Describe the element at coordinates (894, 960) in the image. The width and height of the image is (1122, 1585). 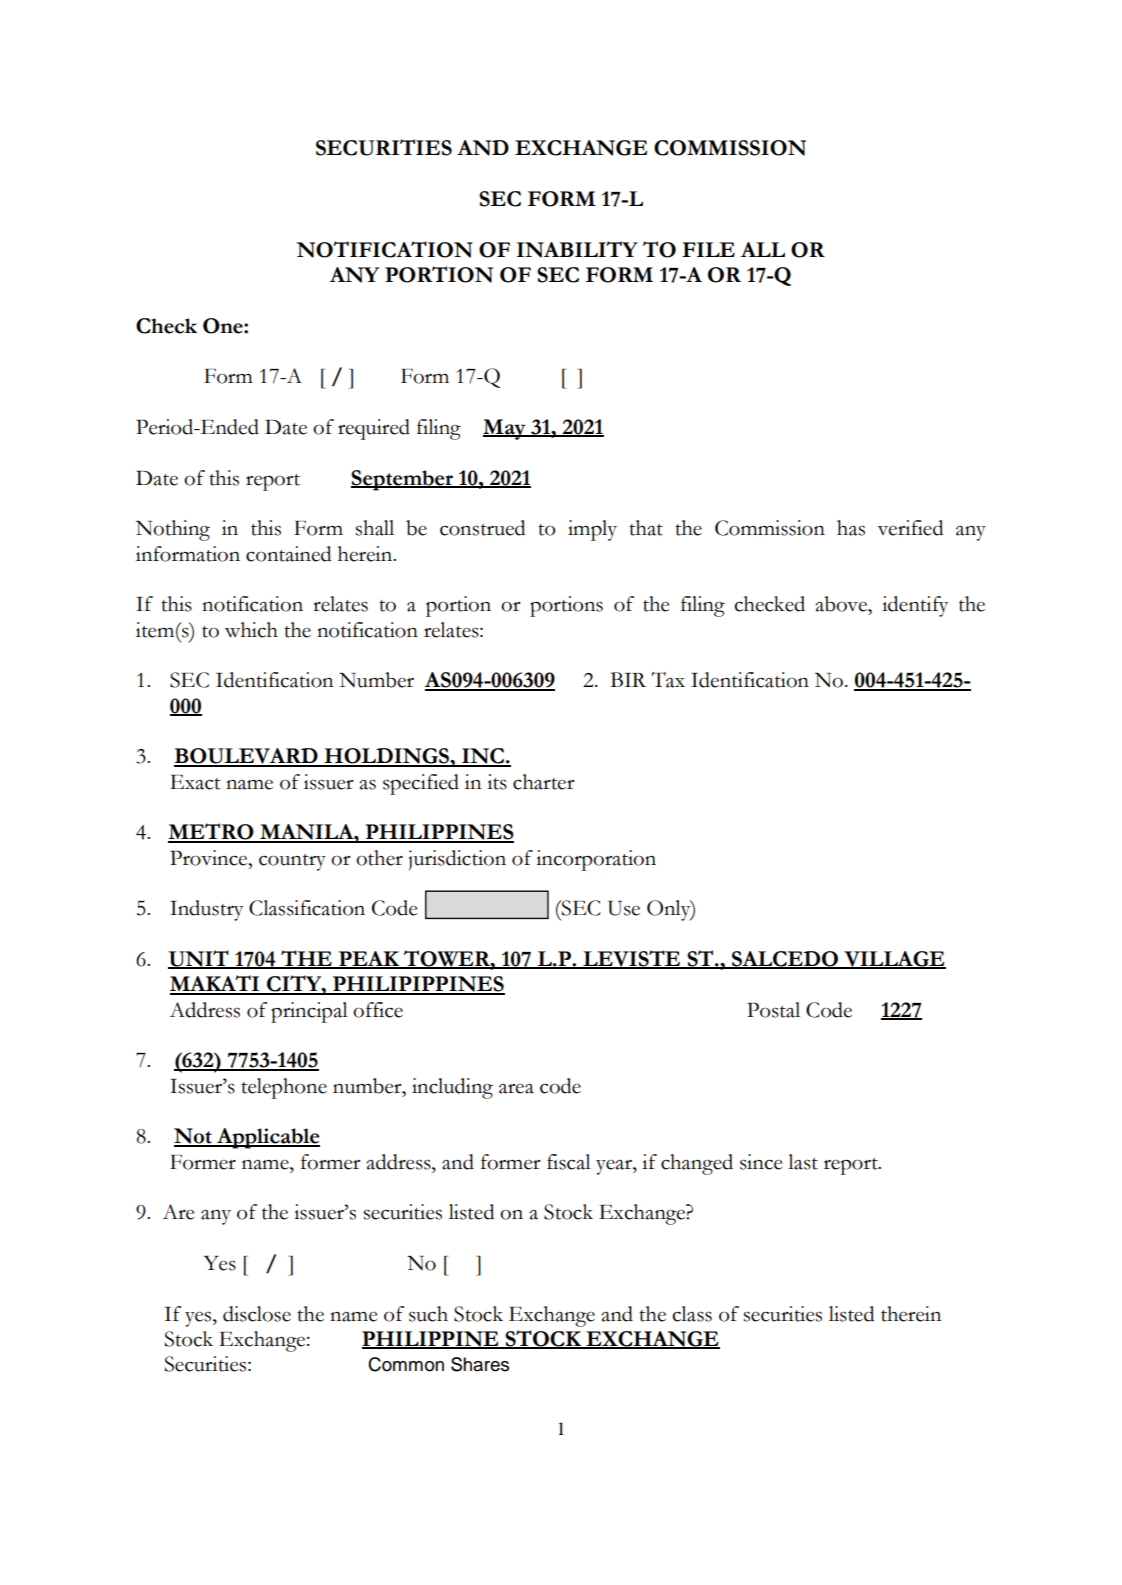
I see `VILLAGE` at that location.
